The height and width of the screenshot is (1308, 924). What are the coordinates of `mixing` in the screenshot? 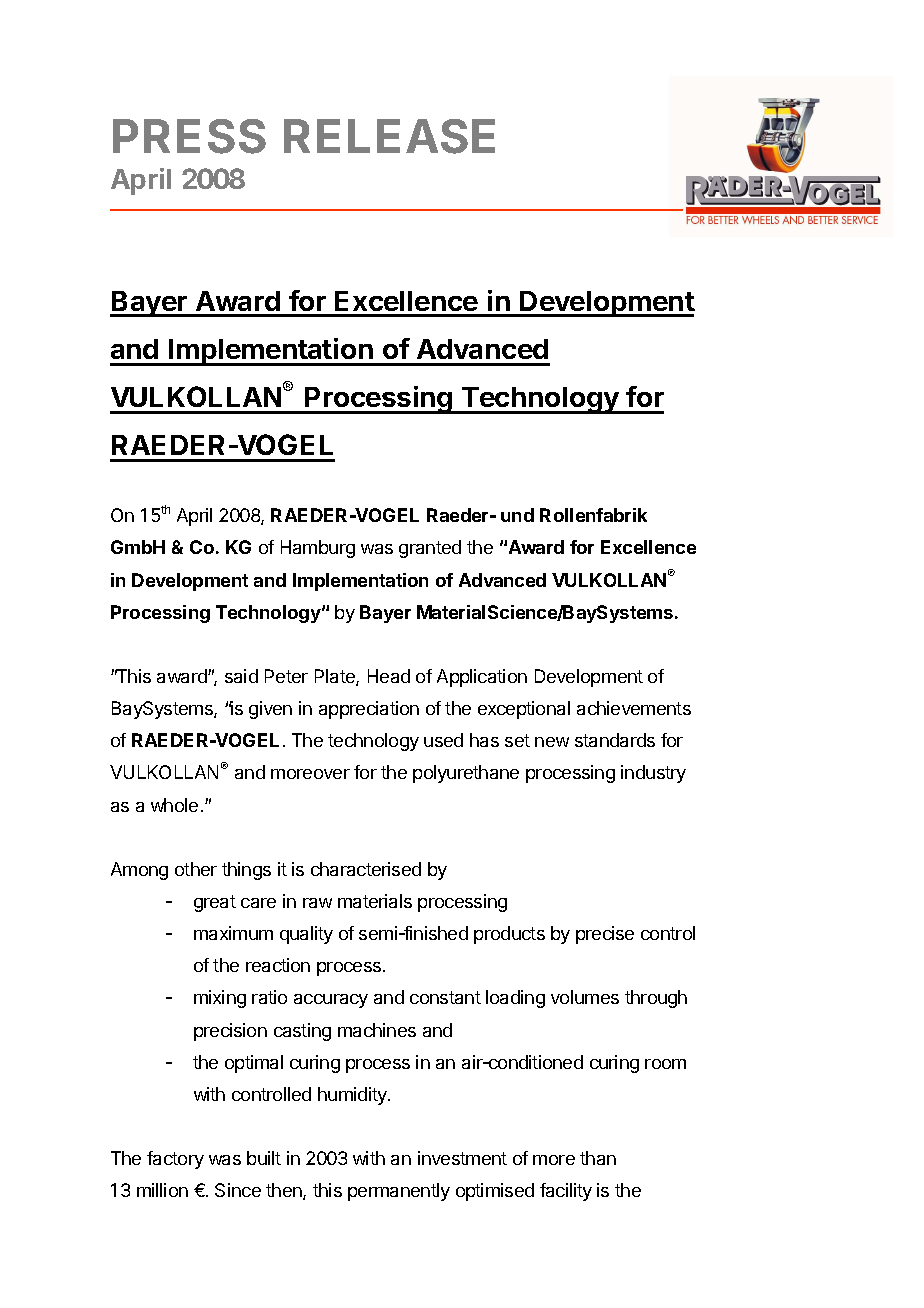 It's located at (220, 999).
